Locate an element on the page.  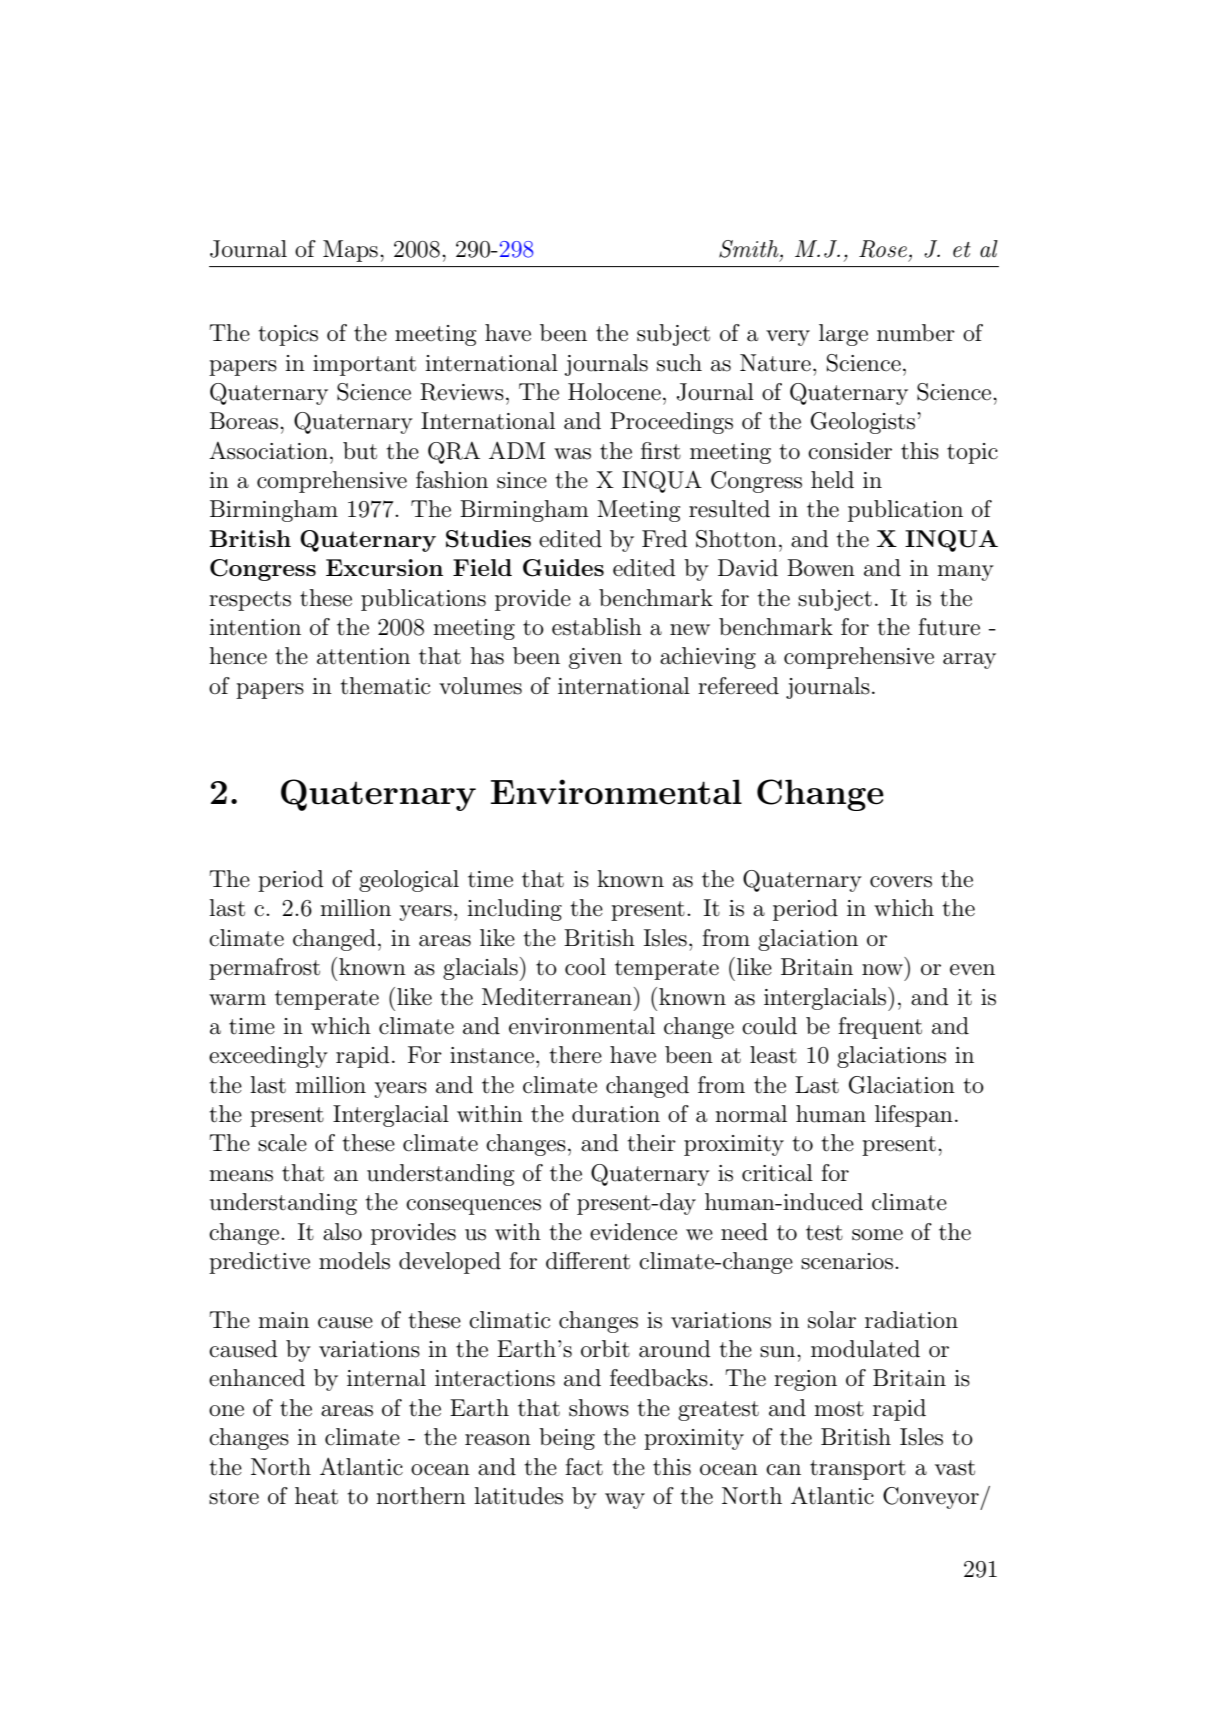
covers is located at coordinates (901, 882).
